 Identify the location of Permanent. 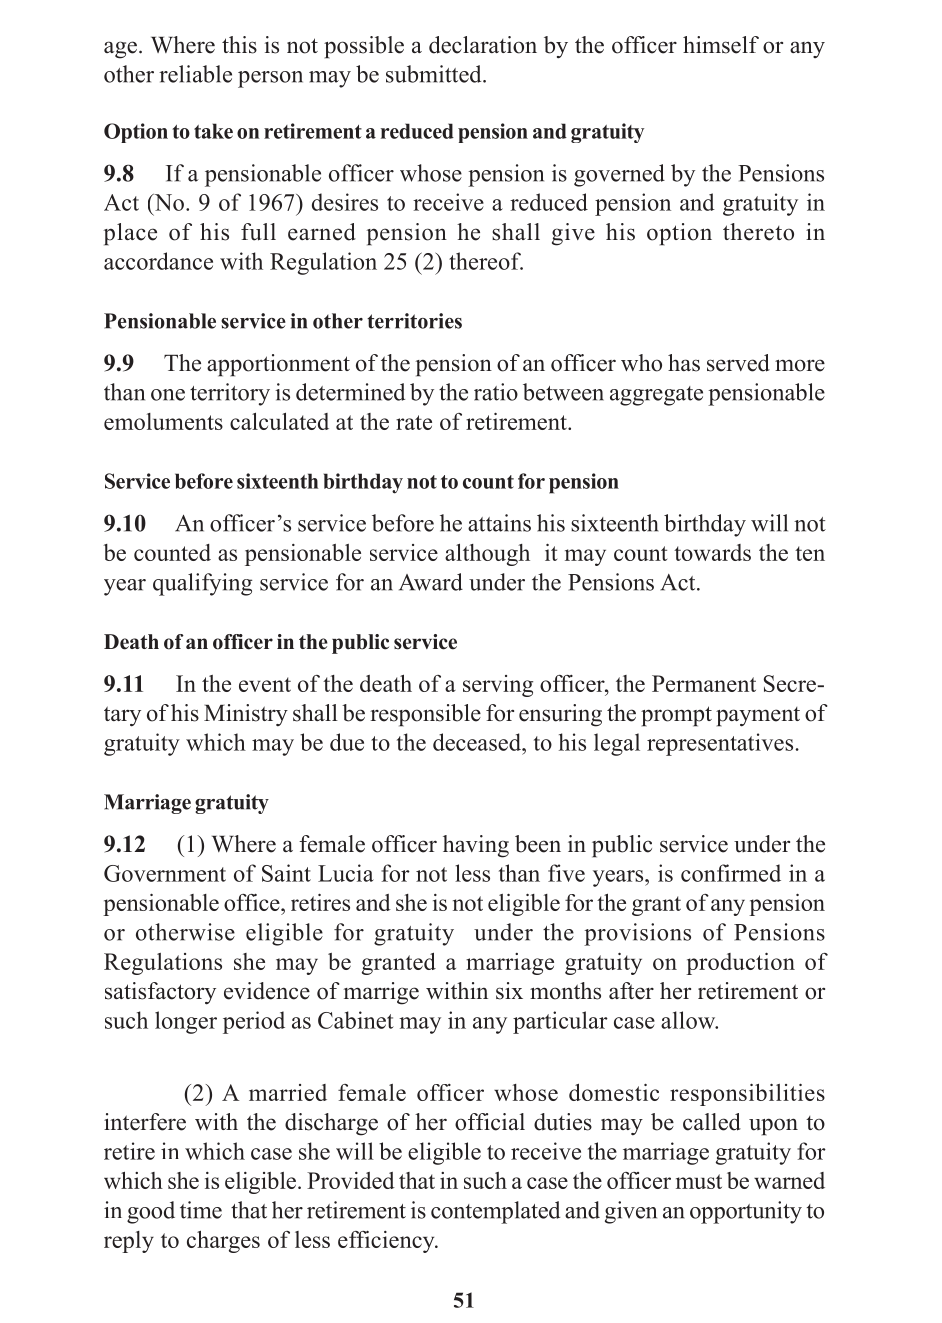
(704, 683).
